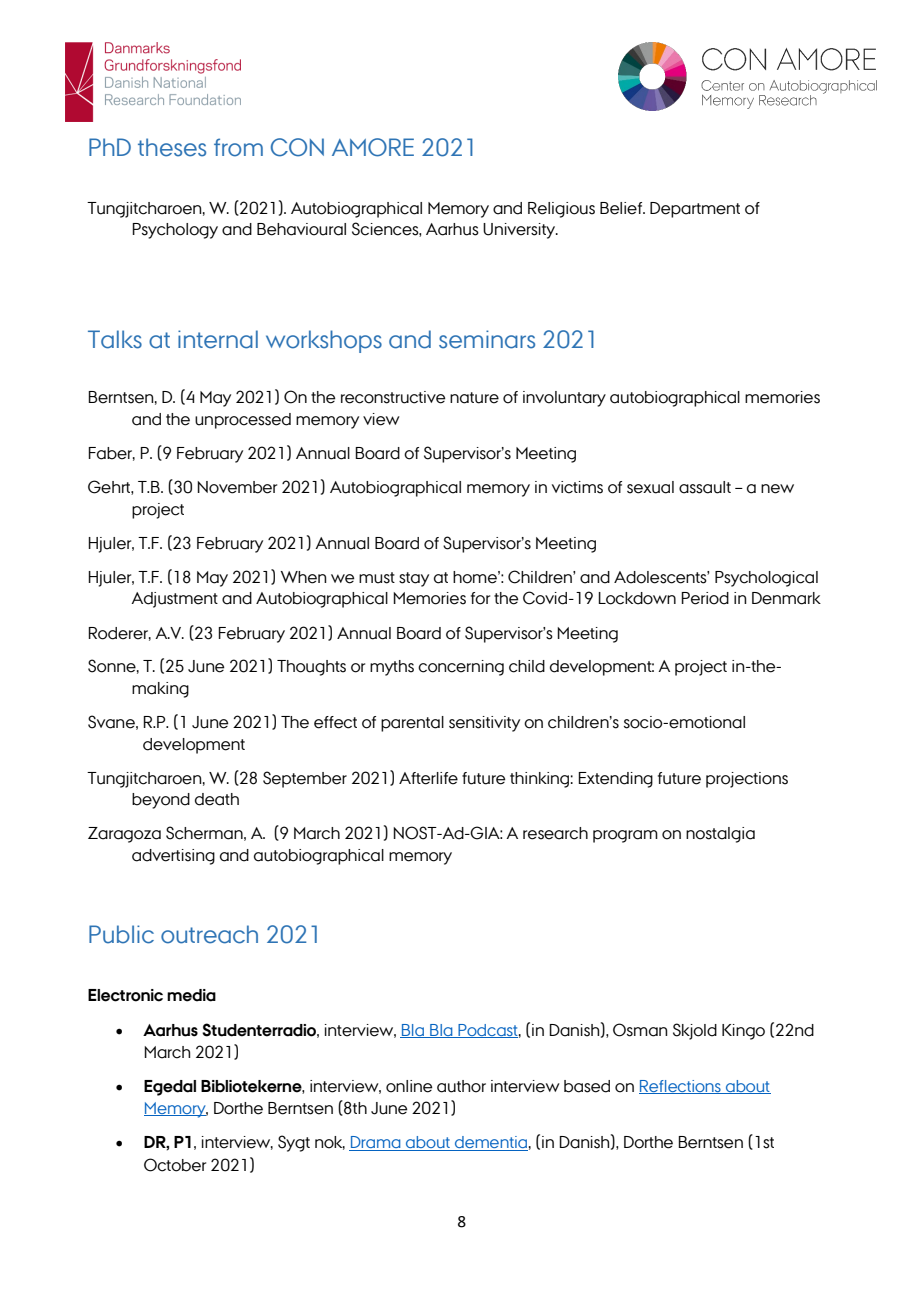 The height and width of the document is (1308, 924). Describe the element at coordinates (174, 600) in the document. I see `Adjustment` at that location.
